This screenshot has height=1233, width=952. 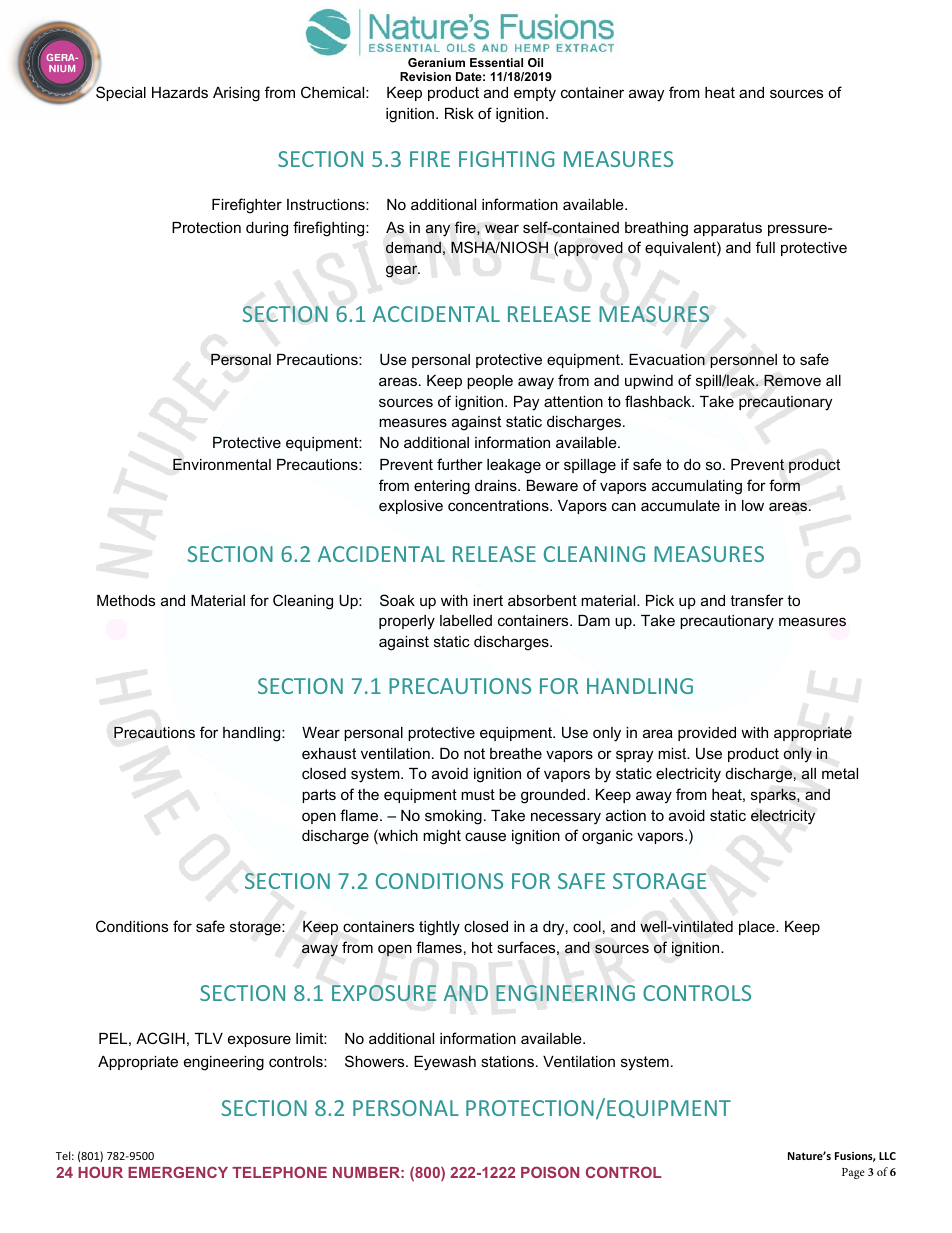 What do you see at coordinates (550, 1172) in the screenshot?
I see `POISON` at bounding box center [550, 1172].
